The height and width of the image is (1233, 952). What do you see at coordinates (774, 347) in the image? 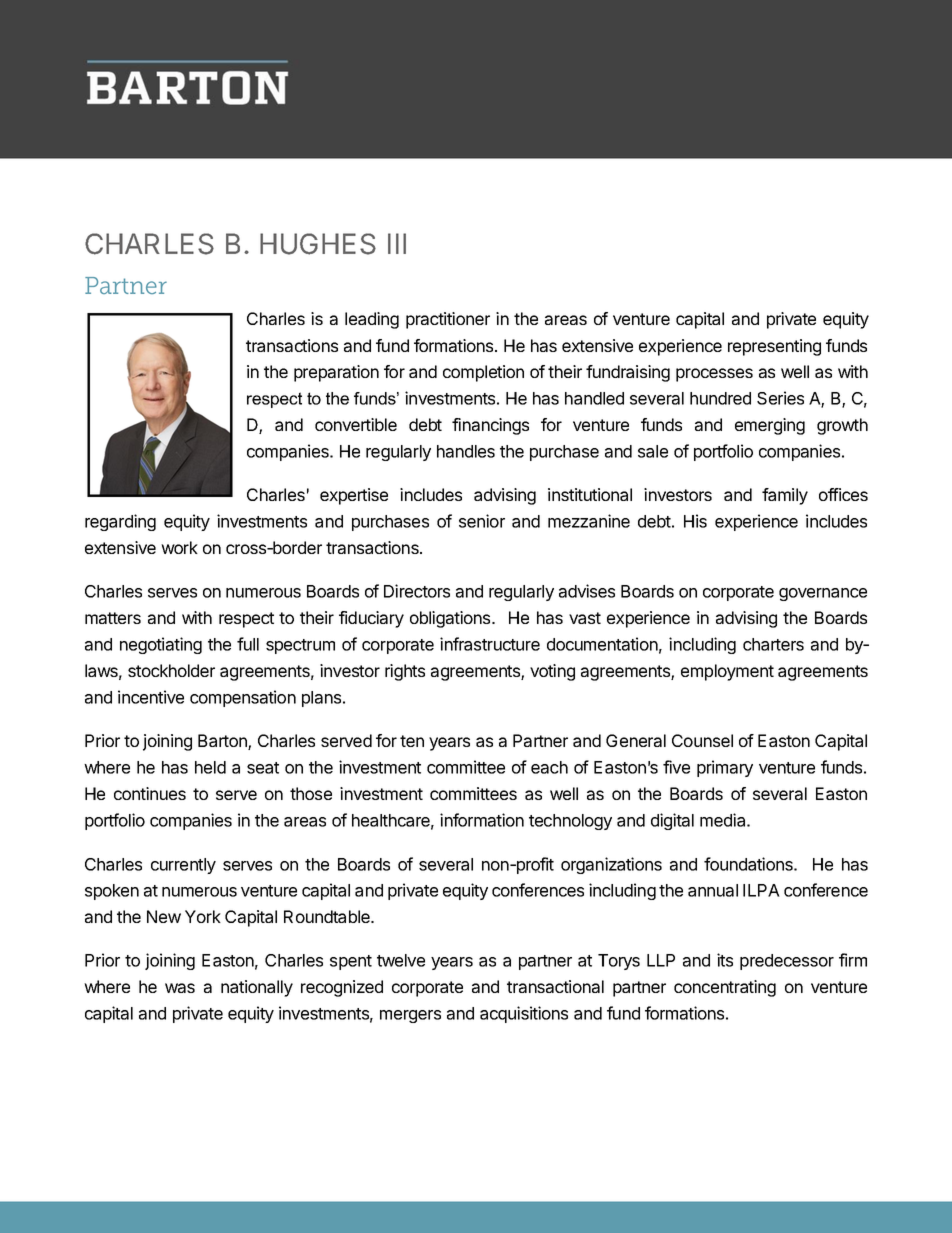
I see `representing` at bounding box center [774, 347].
